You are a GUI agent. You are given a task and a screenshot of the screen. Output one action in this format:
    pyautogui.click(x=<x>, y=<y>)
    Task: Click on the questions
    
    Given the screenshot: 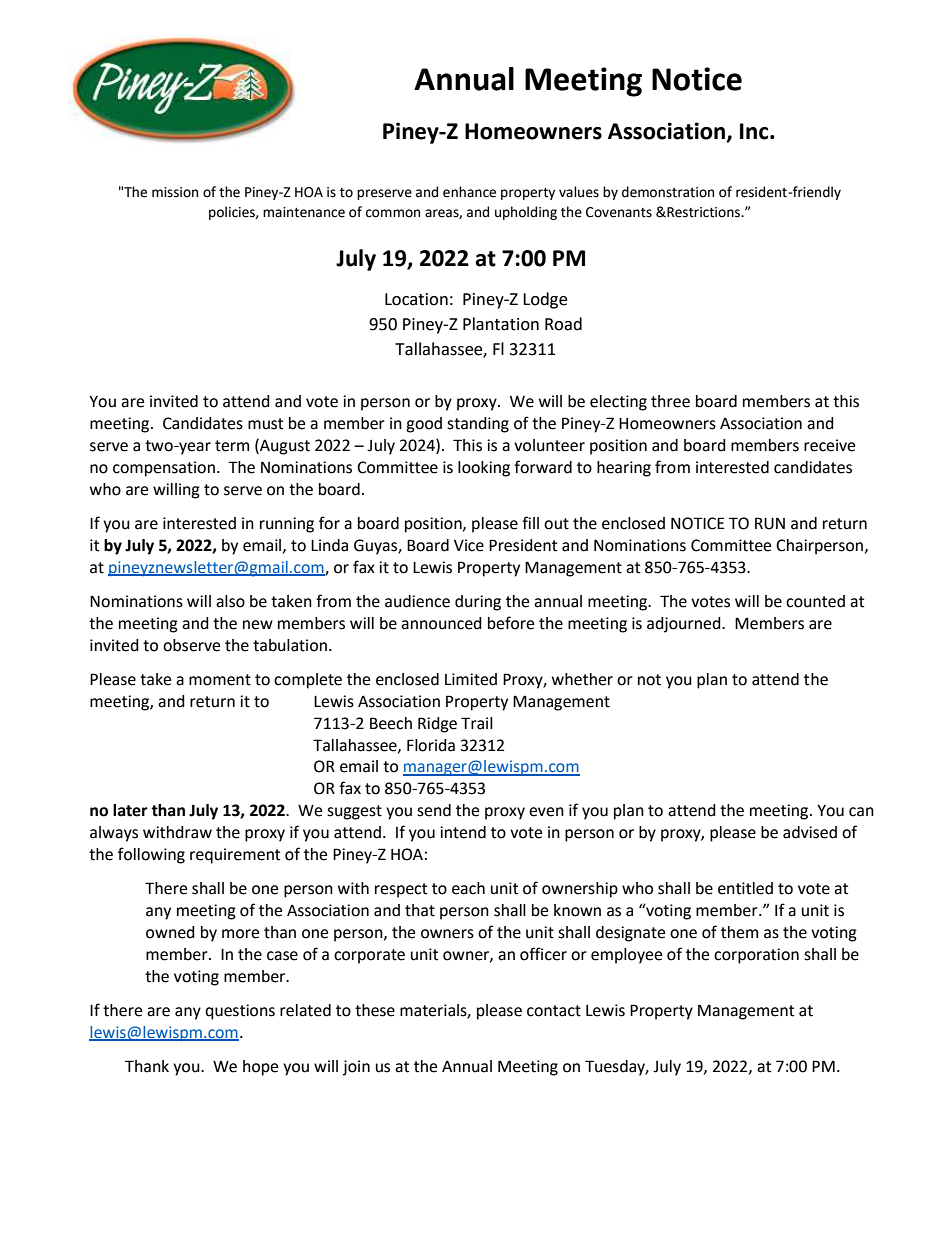 What is the action you would take?
    pyautogui.click(x=240, y=1012)
